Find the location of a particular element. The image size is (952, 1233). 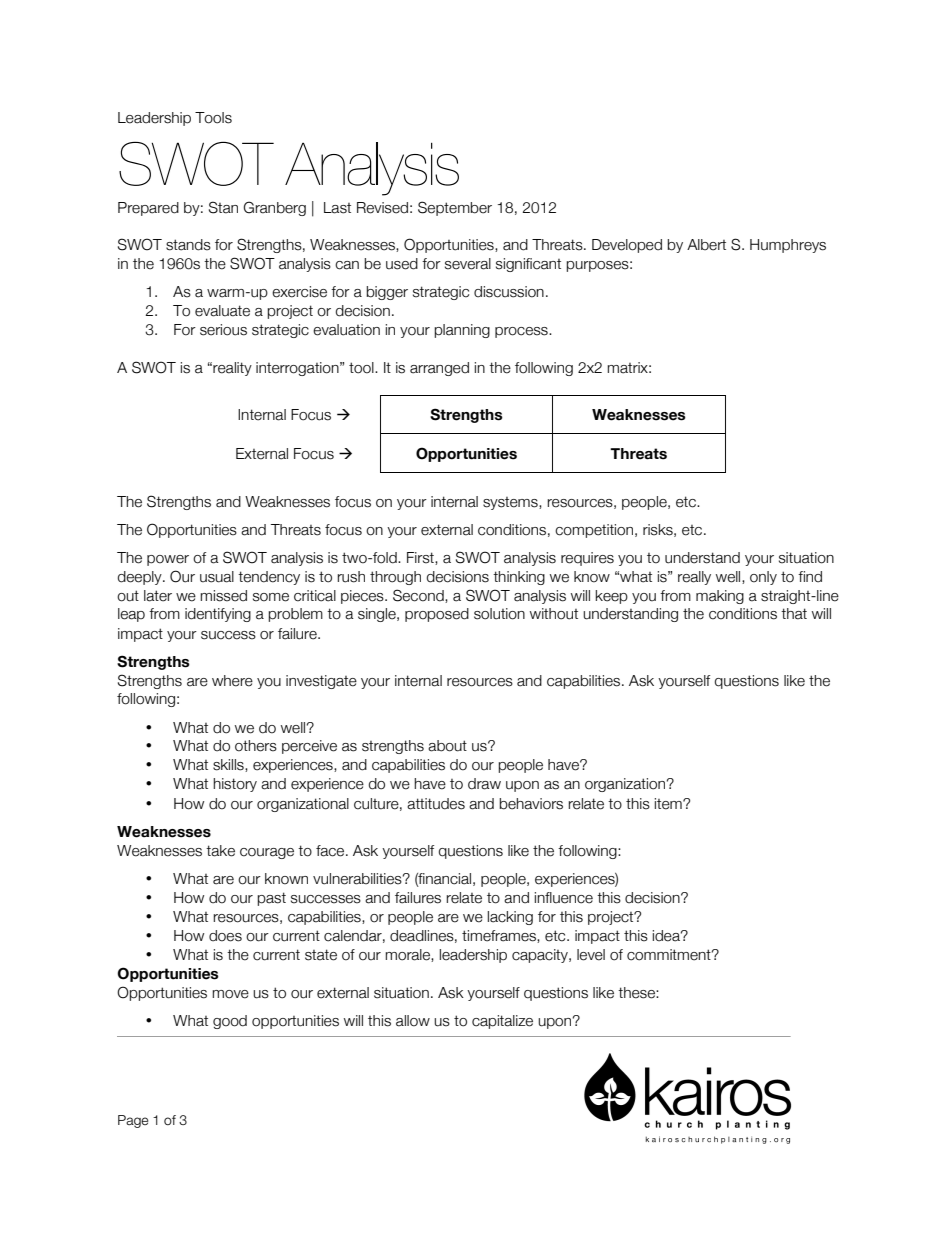

systems is located at coordinates (511, 503).
